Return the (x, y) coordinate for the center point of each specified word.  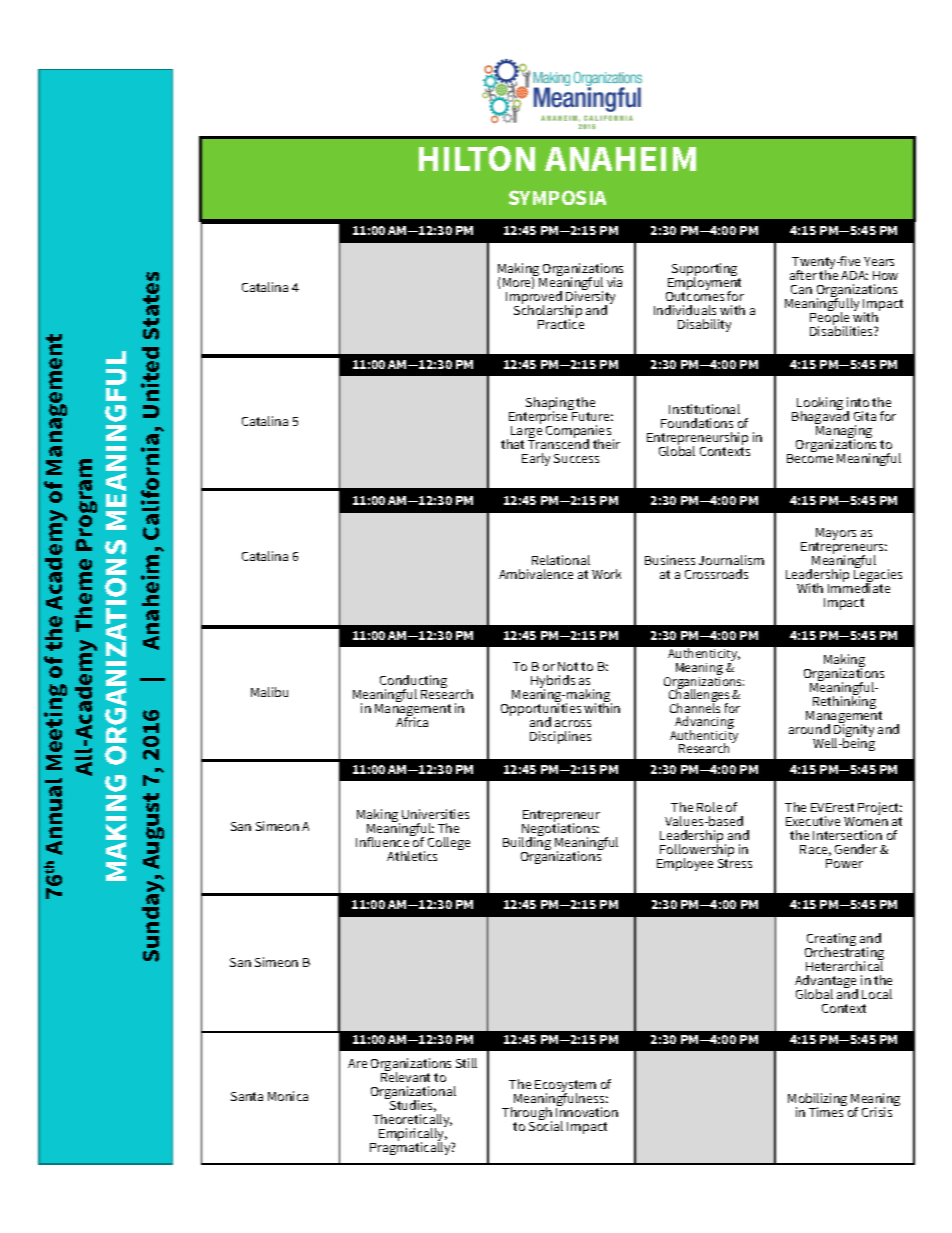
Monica (288, 1096)
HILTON (477, 158)
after (803, 275)
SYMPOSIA (557, 197)
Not (568, 666)
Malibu (269, 692)
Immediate (859, 587)
